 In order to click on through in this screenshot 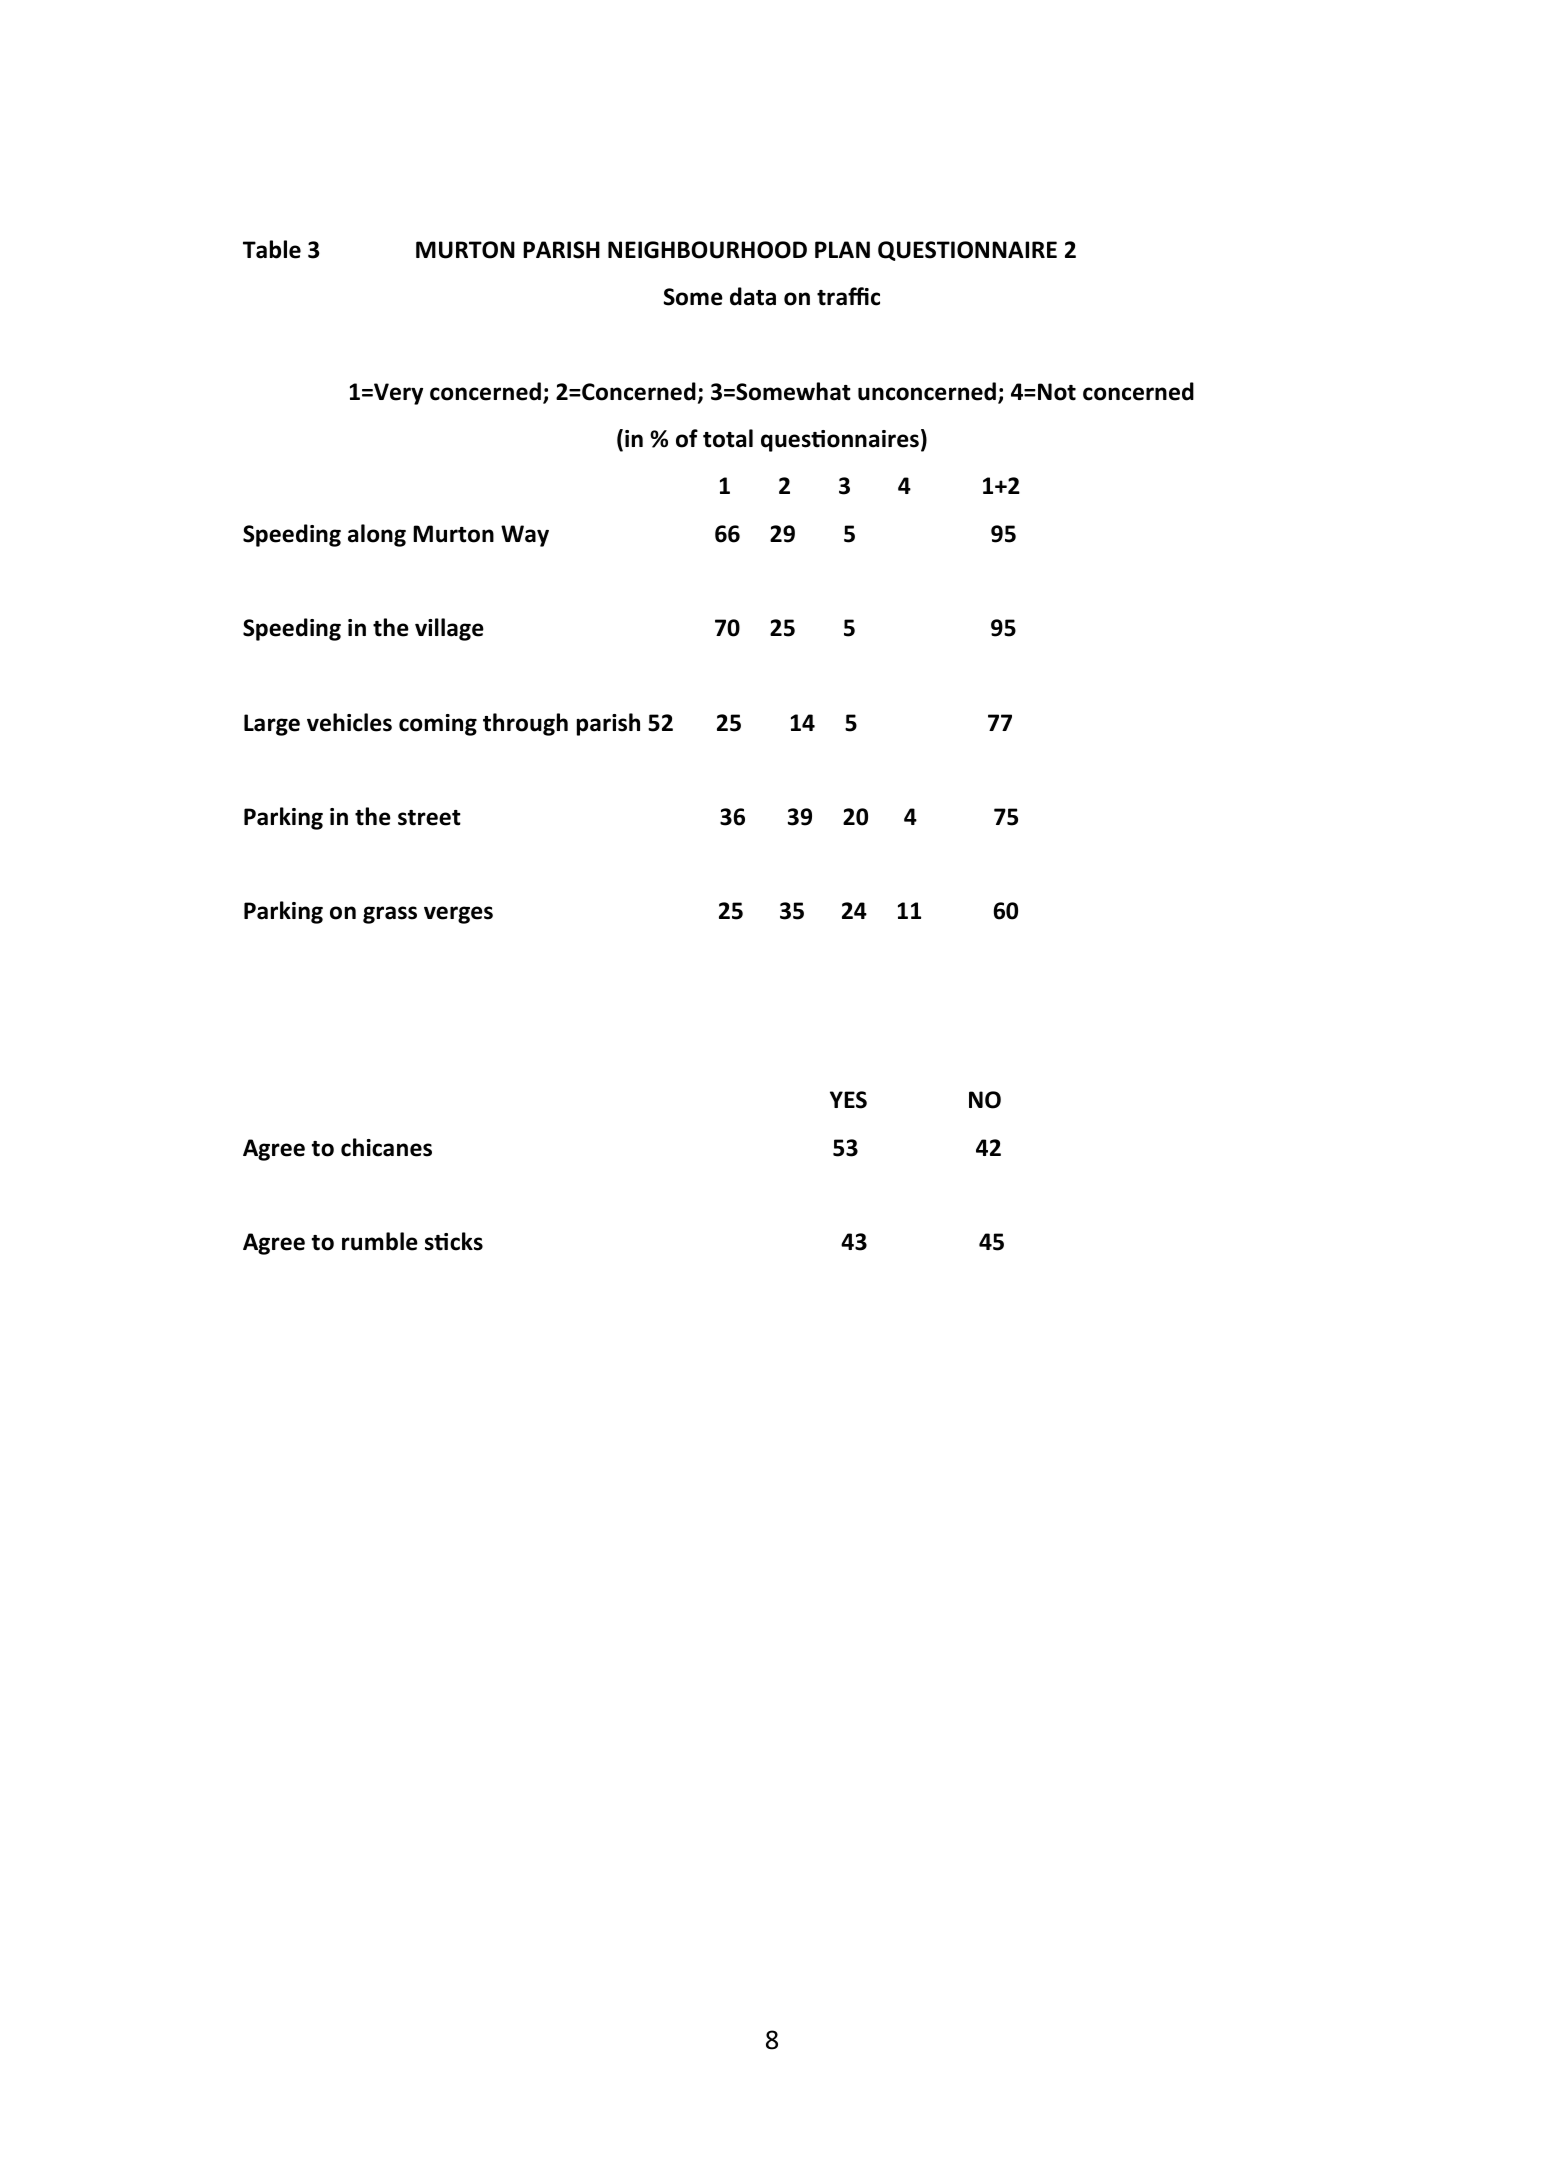, I will do `click(525, 724)`.
